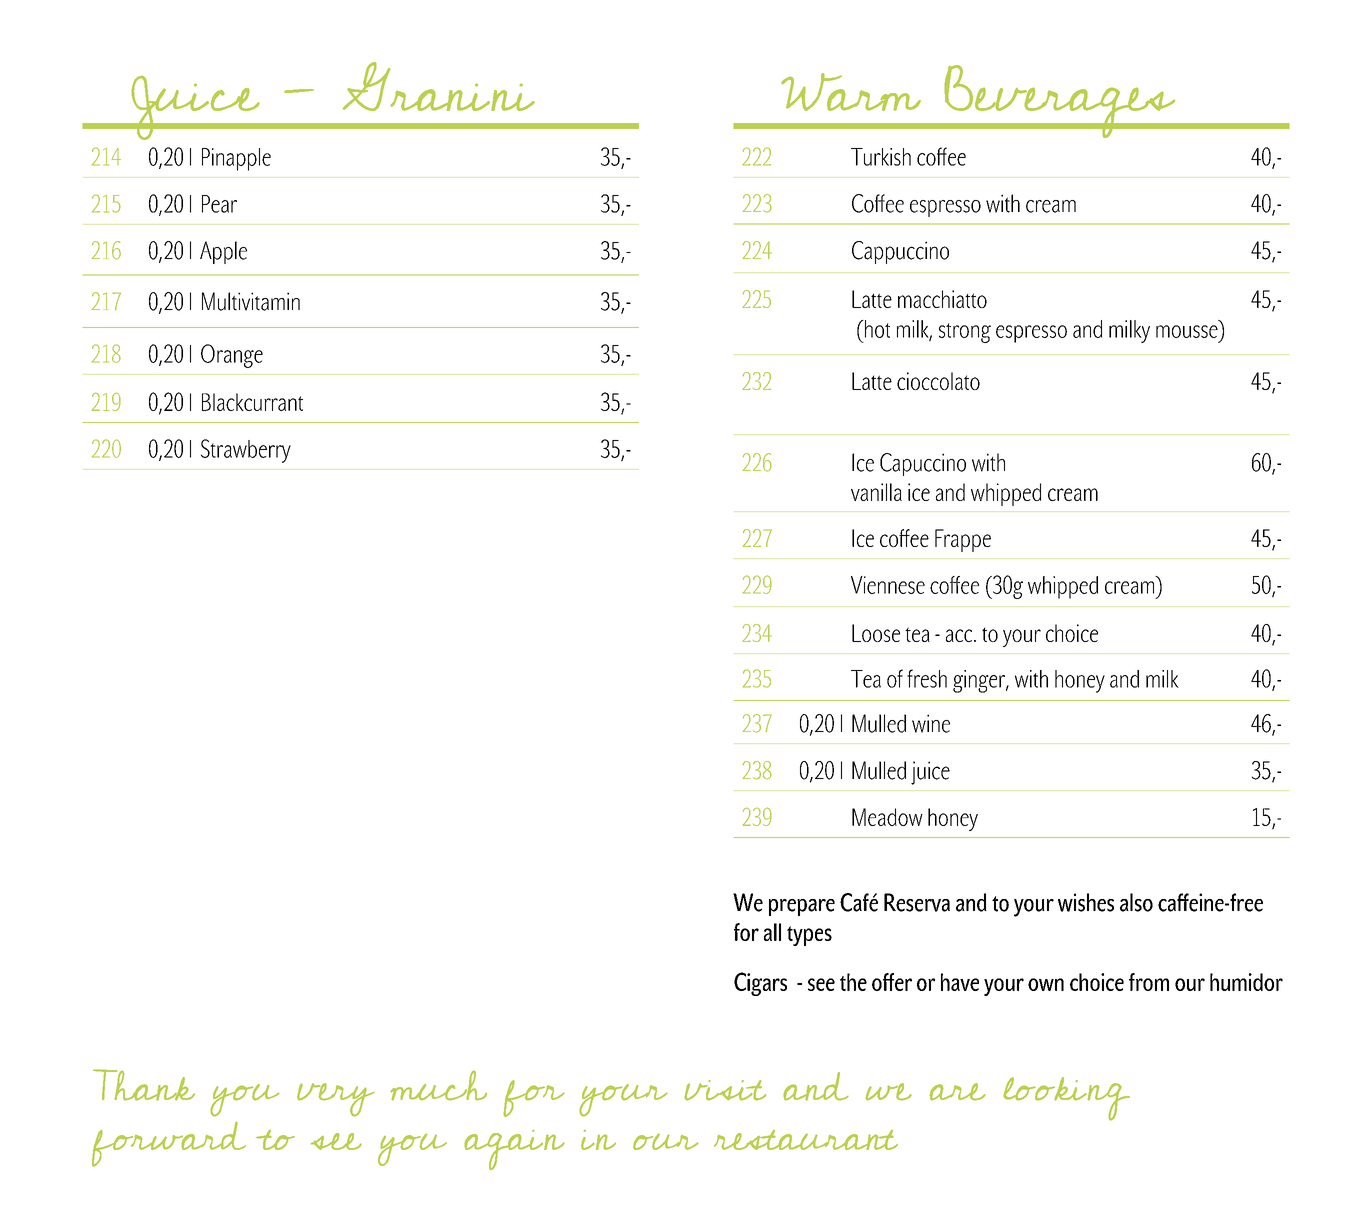 Image resolution: width=1367 pixels, height=1229 pixels. What do you see at coordinates (335, 1099) in the screenshot?
I see `very` at bounding box center [335, 1099].
